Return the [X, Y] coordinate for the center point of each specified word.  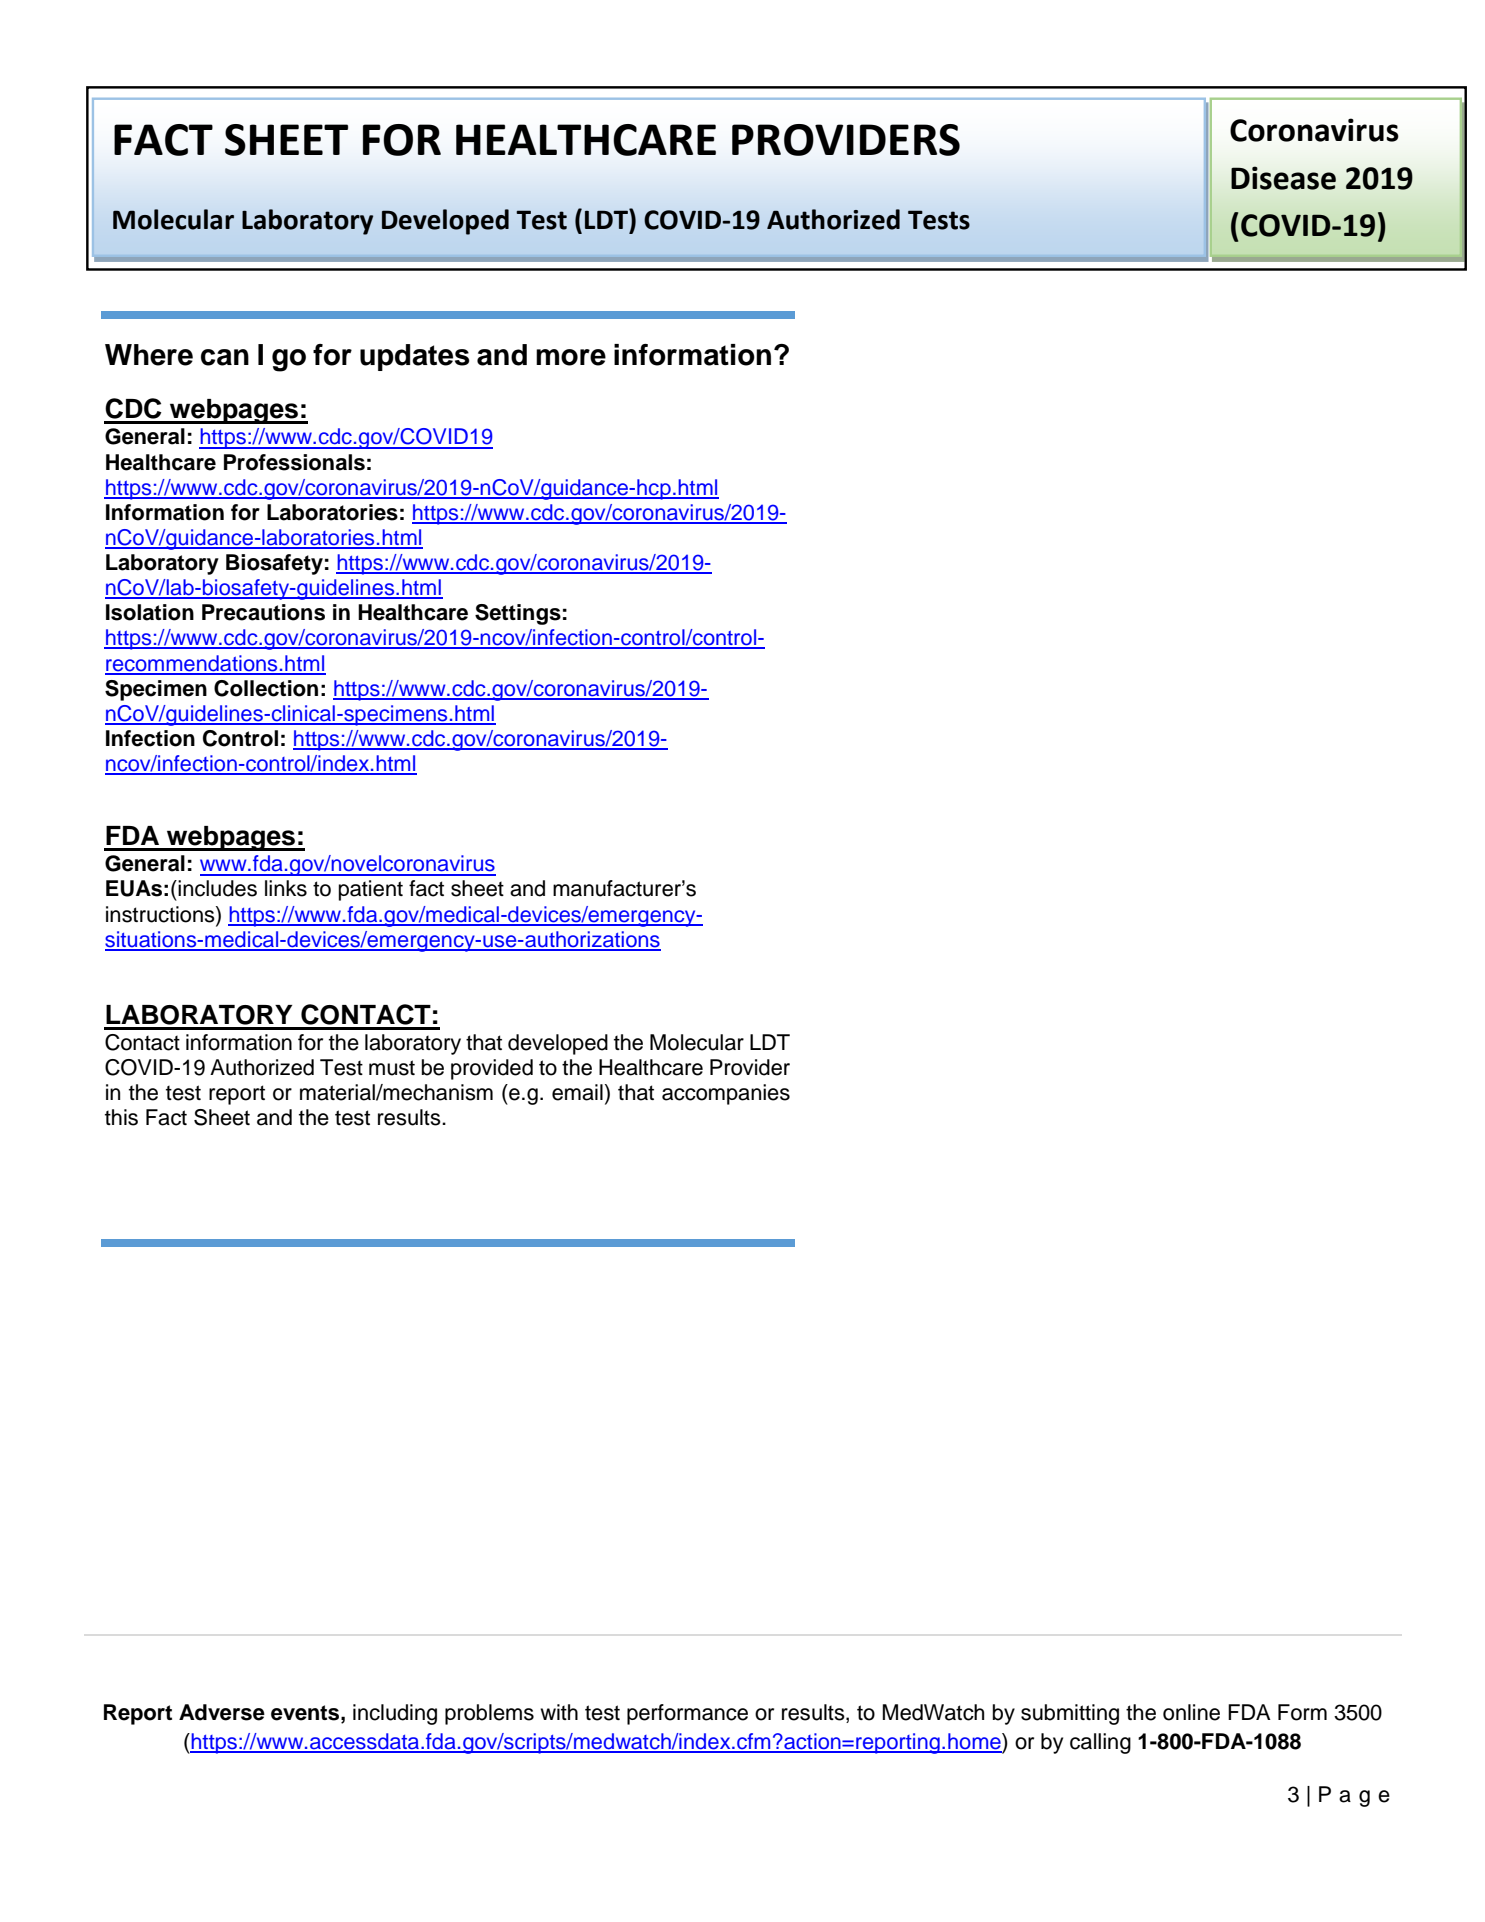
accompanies [726, 1094]
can [225, 357]
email [577, 1092]
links [286, 888]
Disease [1283, 178]
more [571, 357]
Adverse [222, 1712]
